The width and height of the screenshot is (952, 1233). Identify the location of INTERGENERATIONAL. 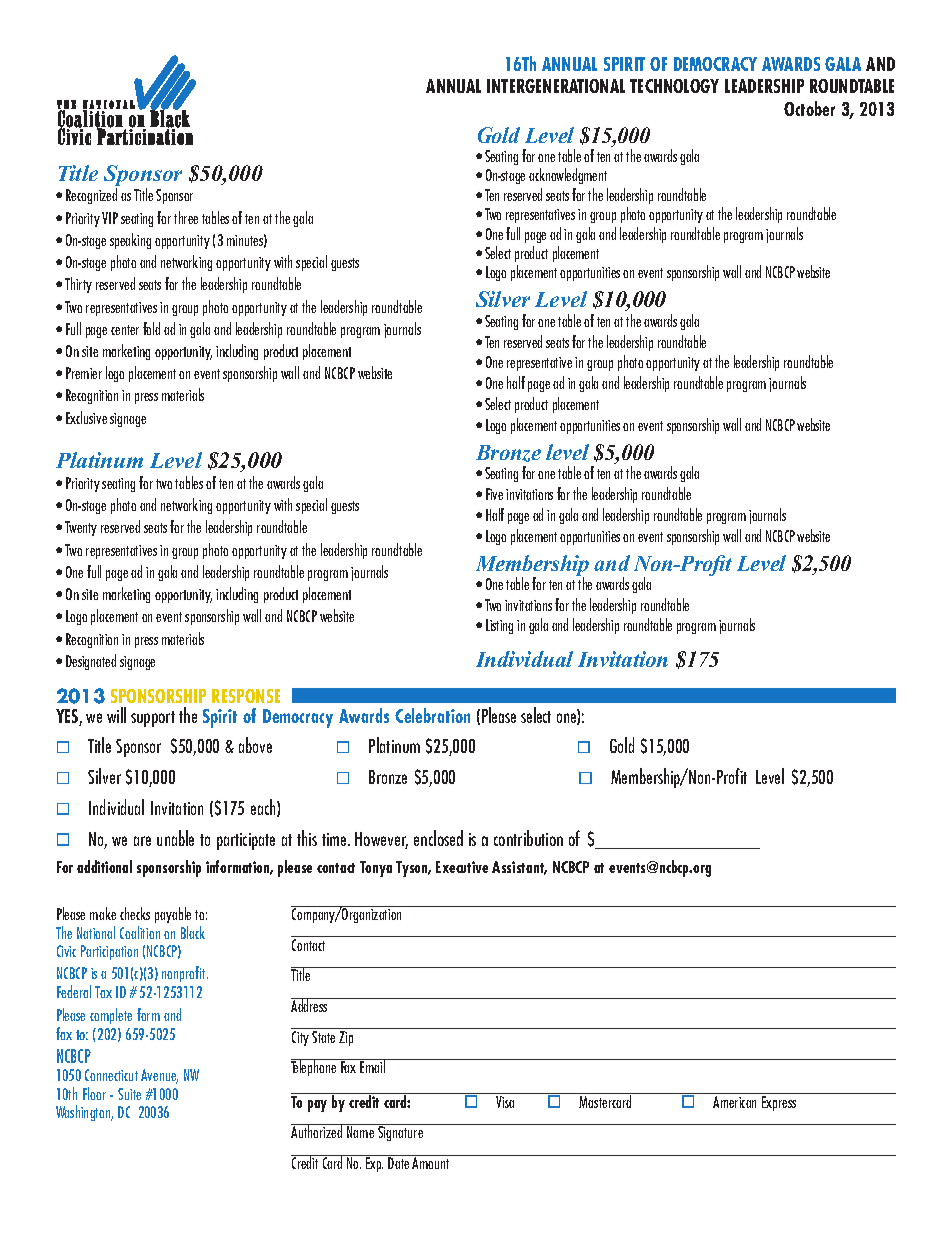
(556, 86).
